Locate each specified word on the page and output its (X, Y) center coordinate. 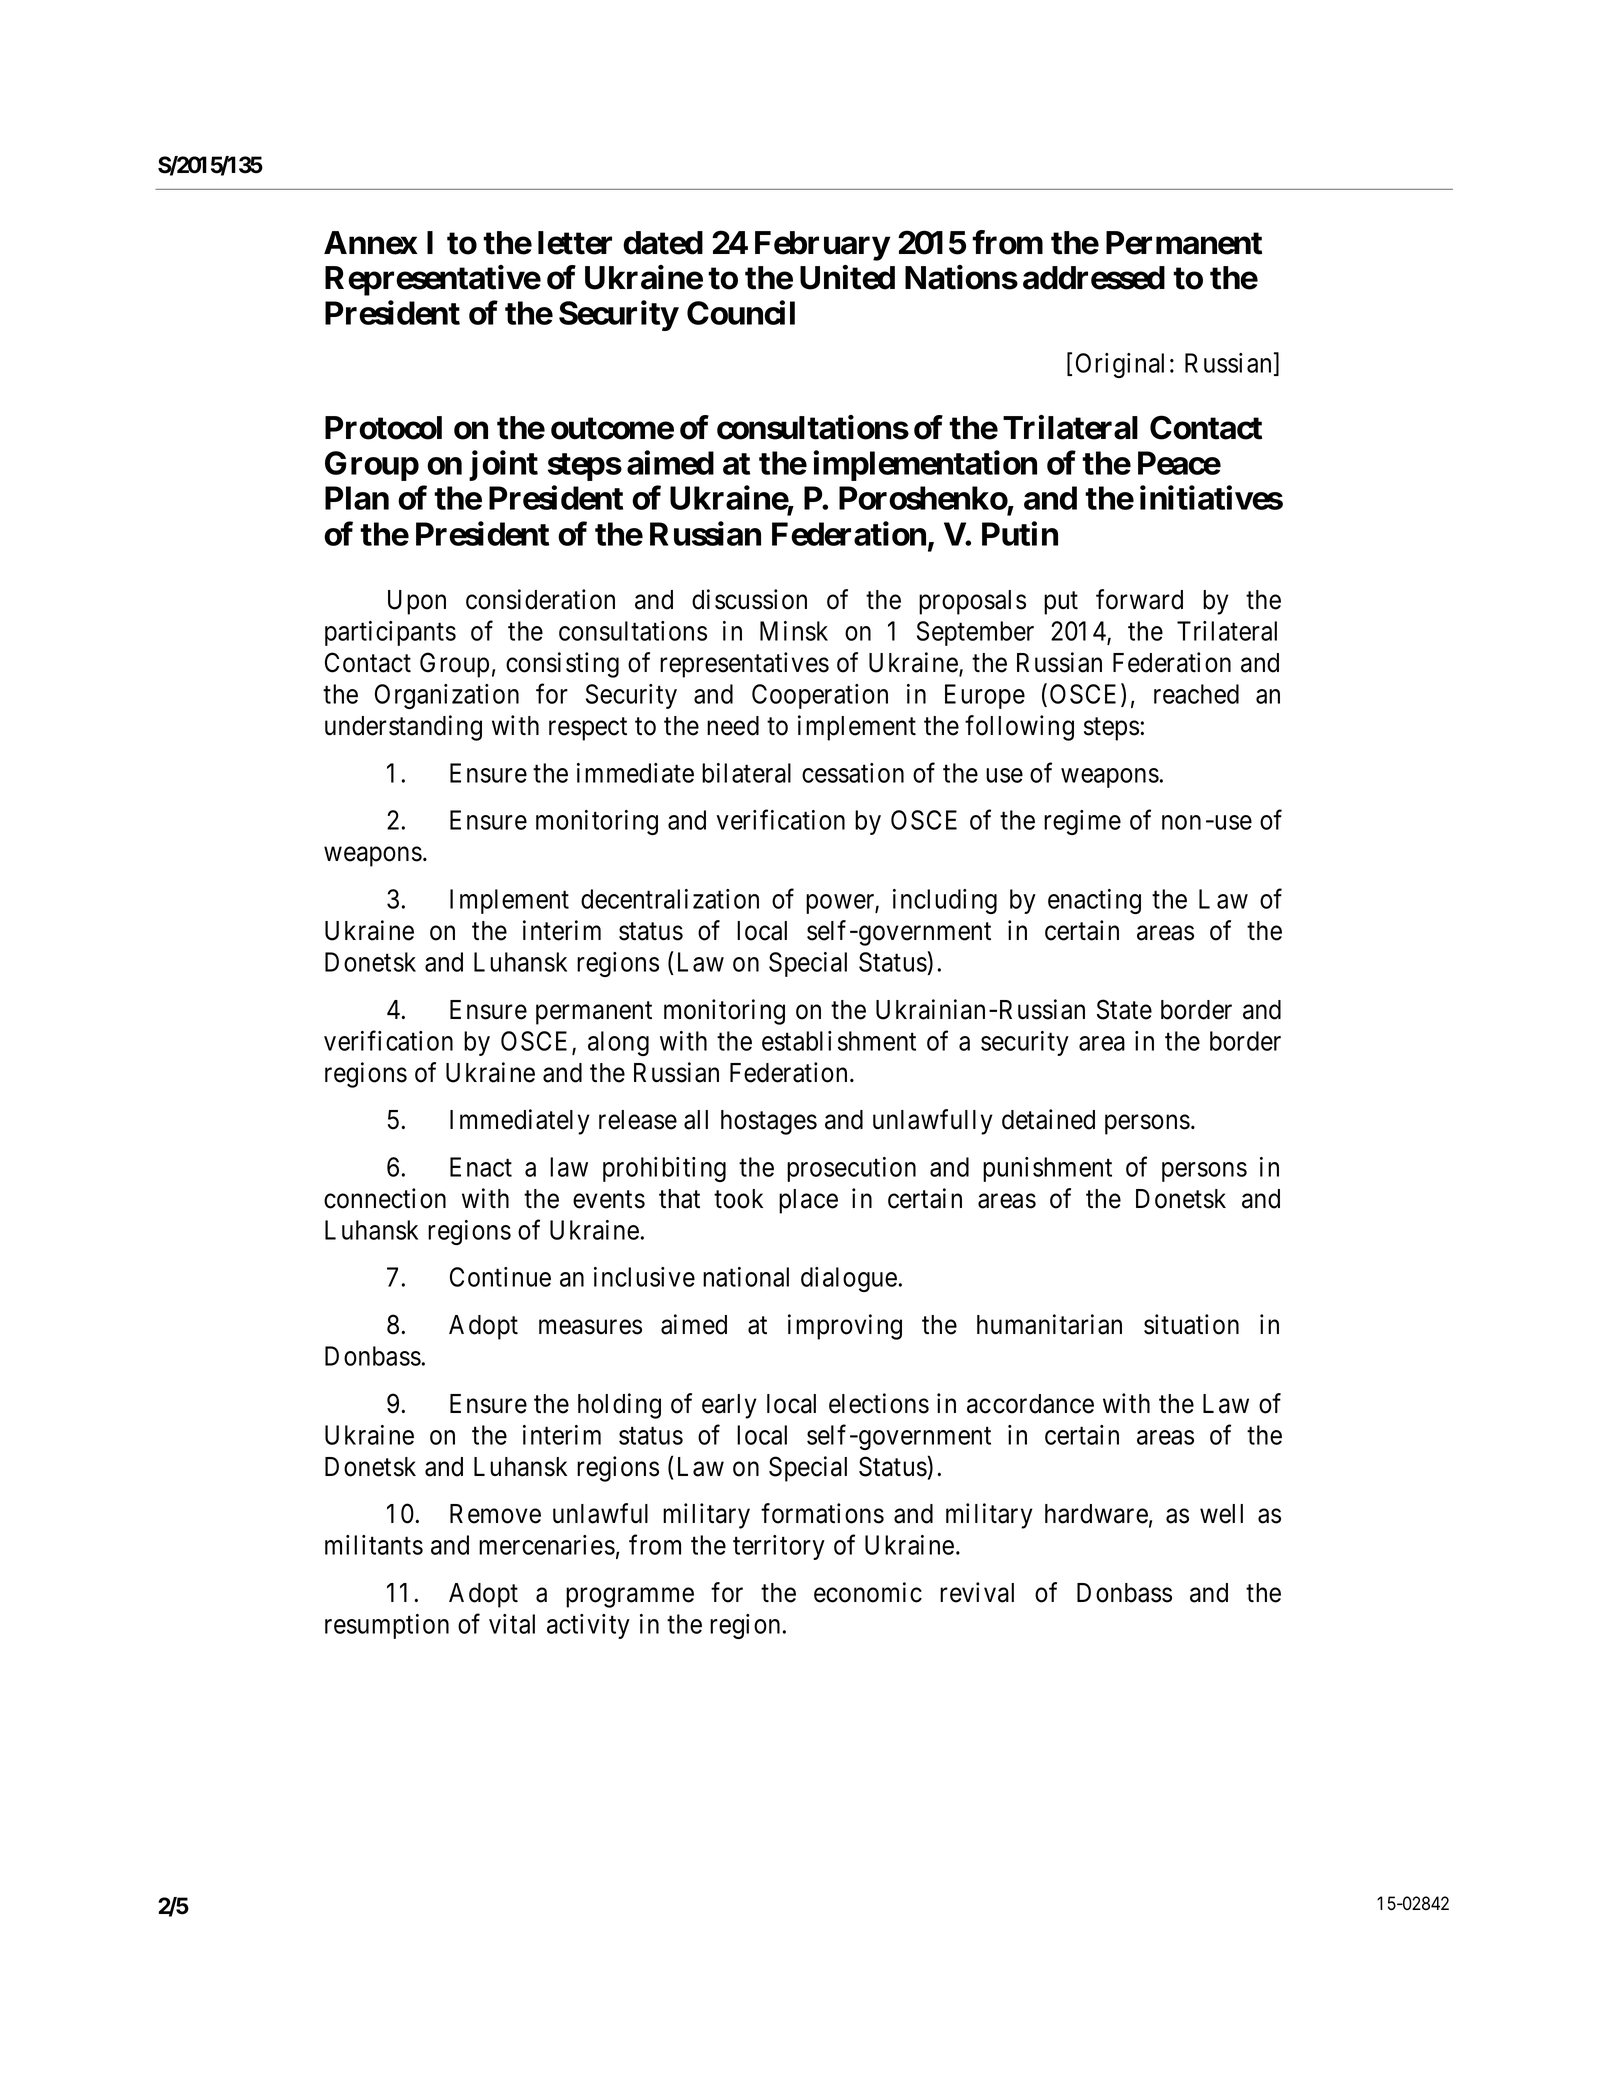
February (822, 246)
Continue (500, 1277)
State (1124, 1009)
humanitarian (1049, 1324)
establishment (839, 1041)
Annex (371, 243)
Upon (417, 602)
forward (1139, 599)
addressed (1094, 278)
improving (845, 1327)
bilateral (746, 773)
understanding (403, 728)
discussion (749, 599)
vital (512, 1624)
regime (1082, 822)
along (618, 1043)
